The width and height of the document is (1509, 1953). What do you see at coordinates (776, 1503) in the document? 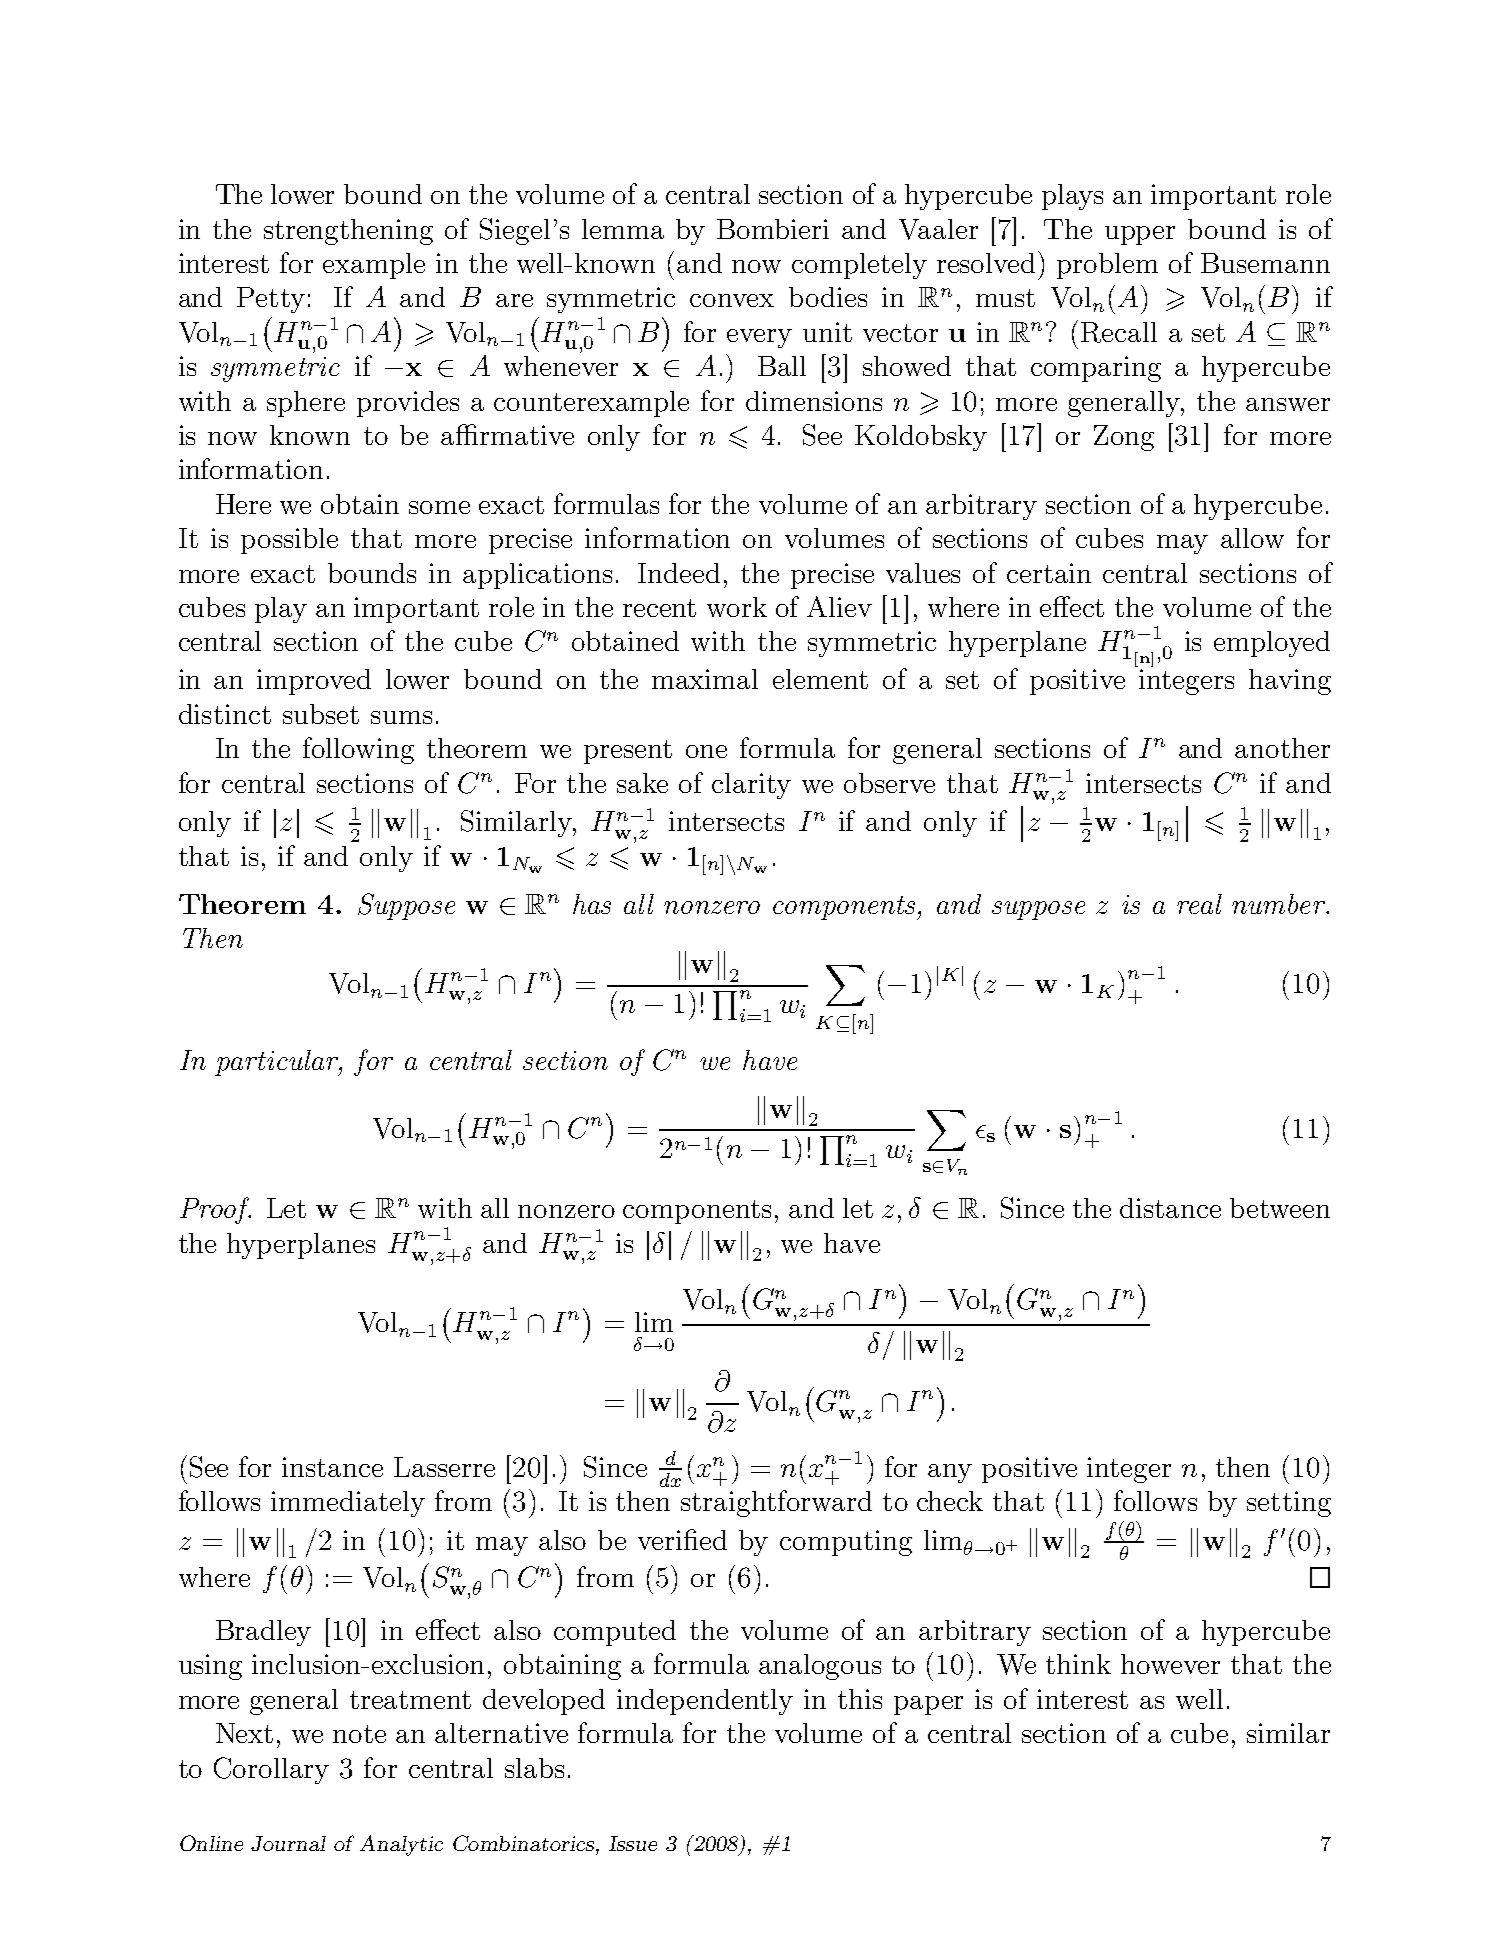
I see `straightforward` at bounding box center [776, 1503].
